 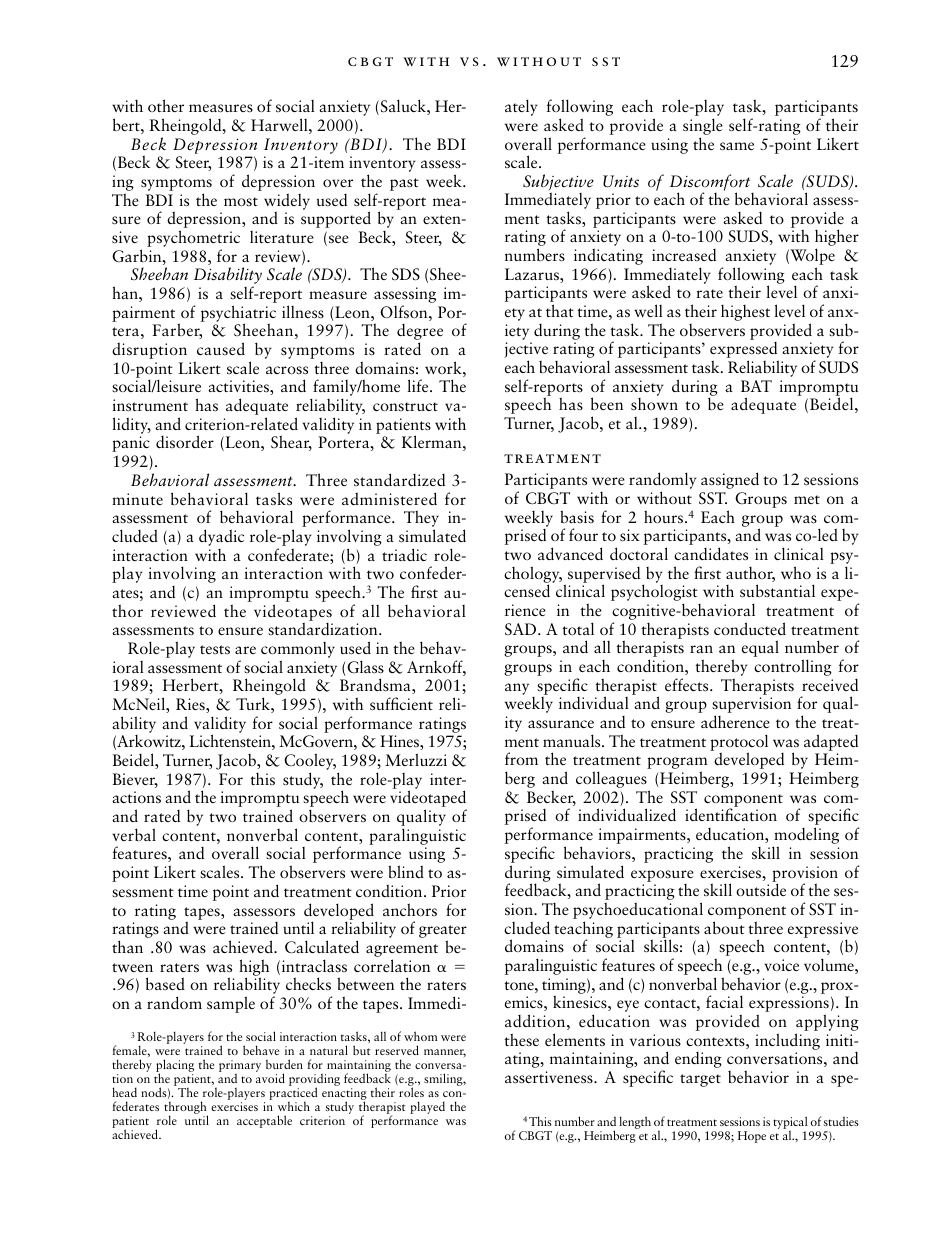 What do you see at coordinates (737, 146) in the page?
I see `same` at bounding box center [737, 146].
